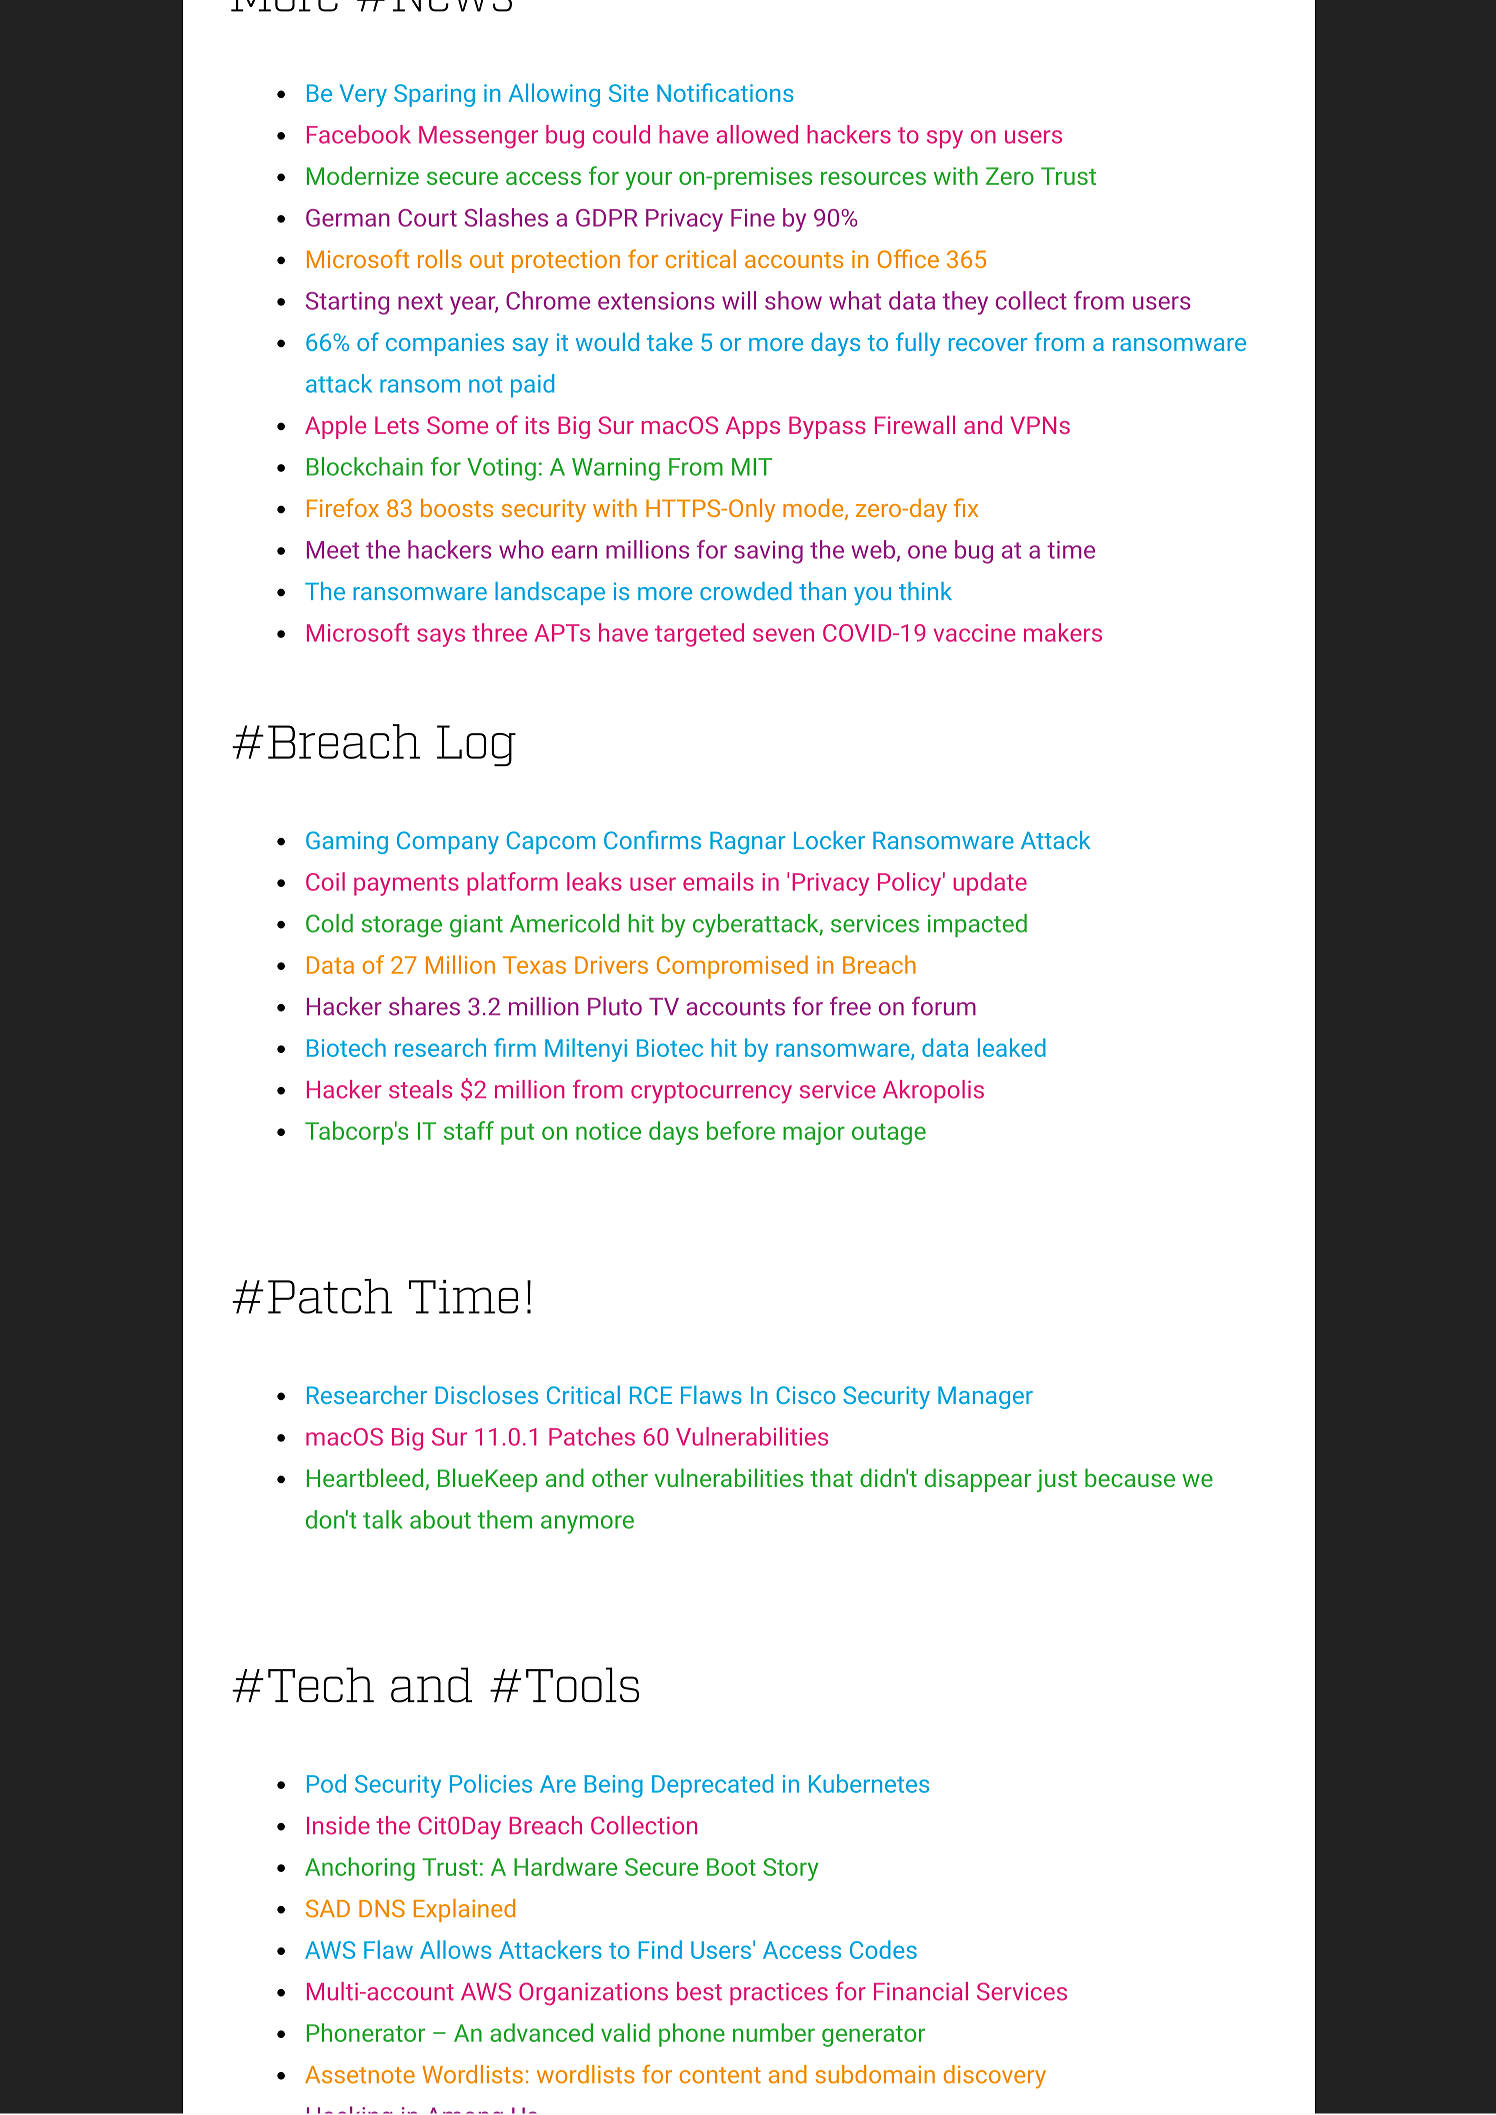  Describe the element at coordinates (1063, 632) in the screenshot. I see `makers` at that location.
